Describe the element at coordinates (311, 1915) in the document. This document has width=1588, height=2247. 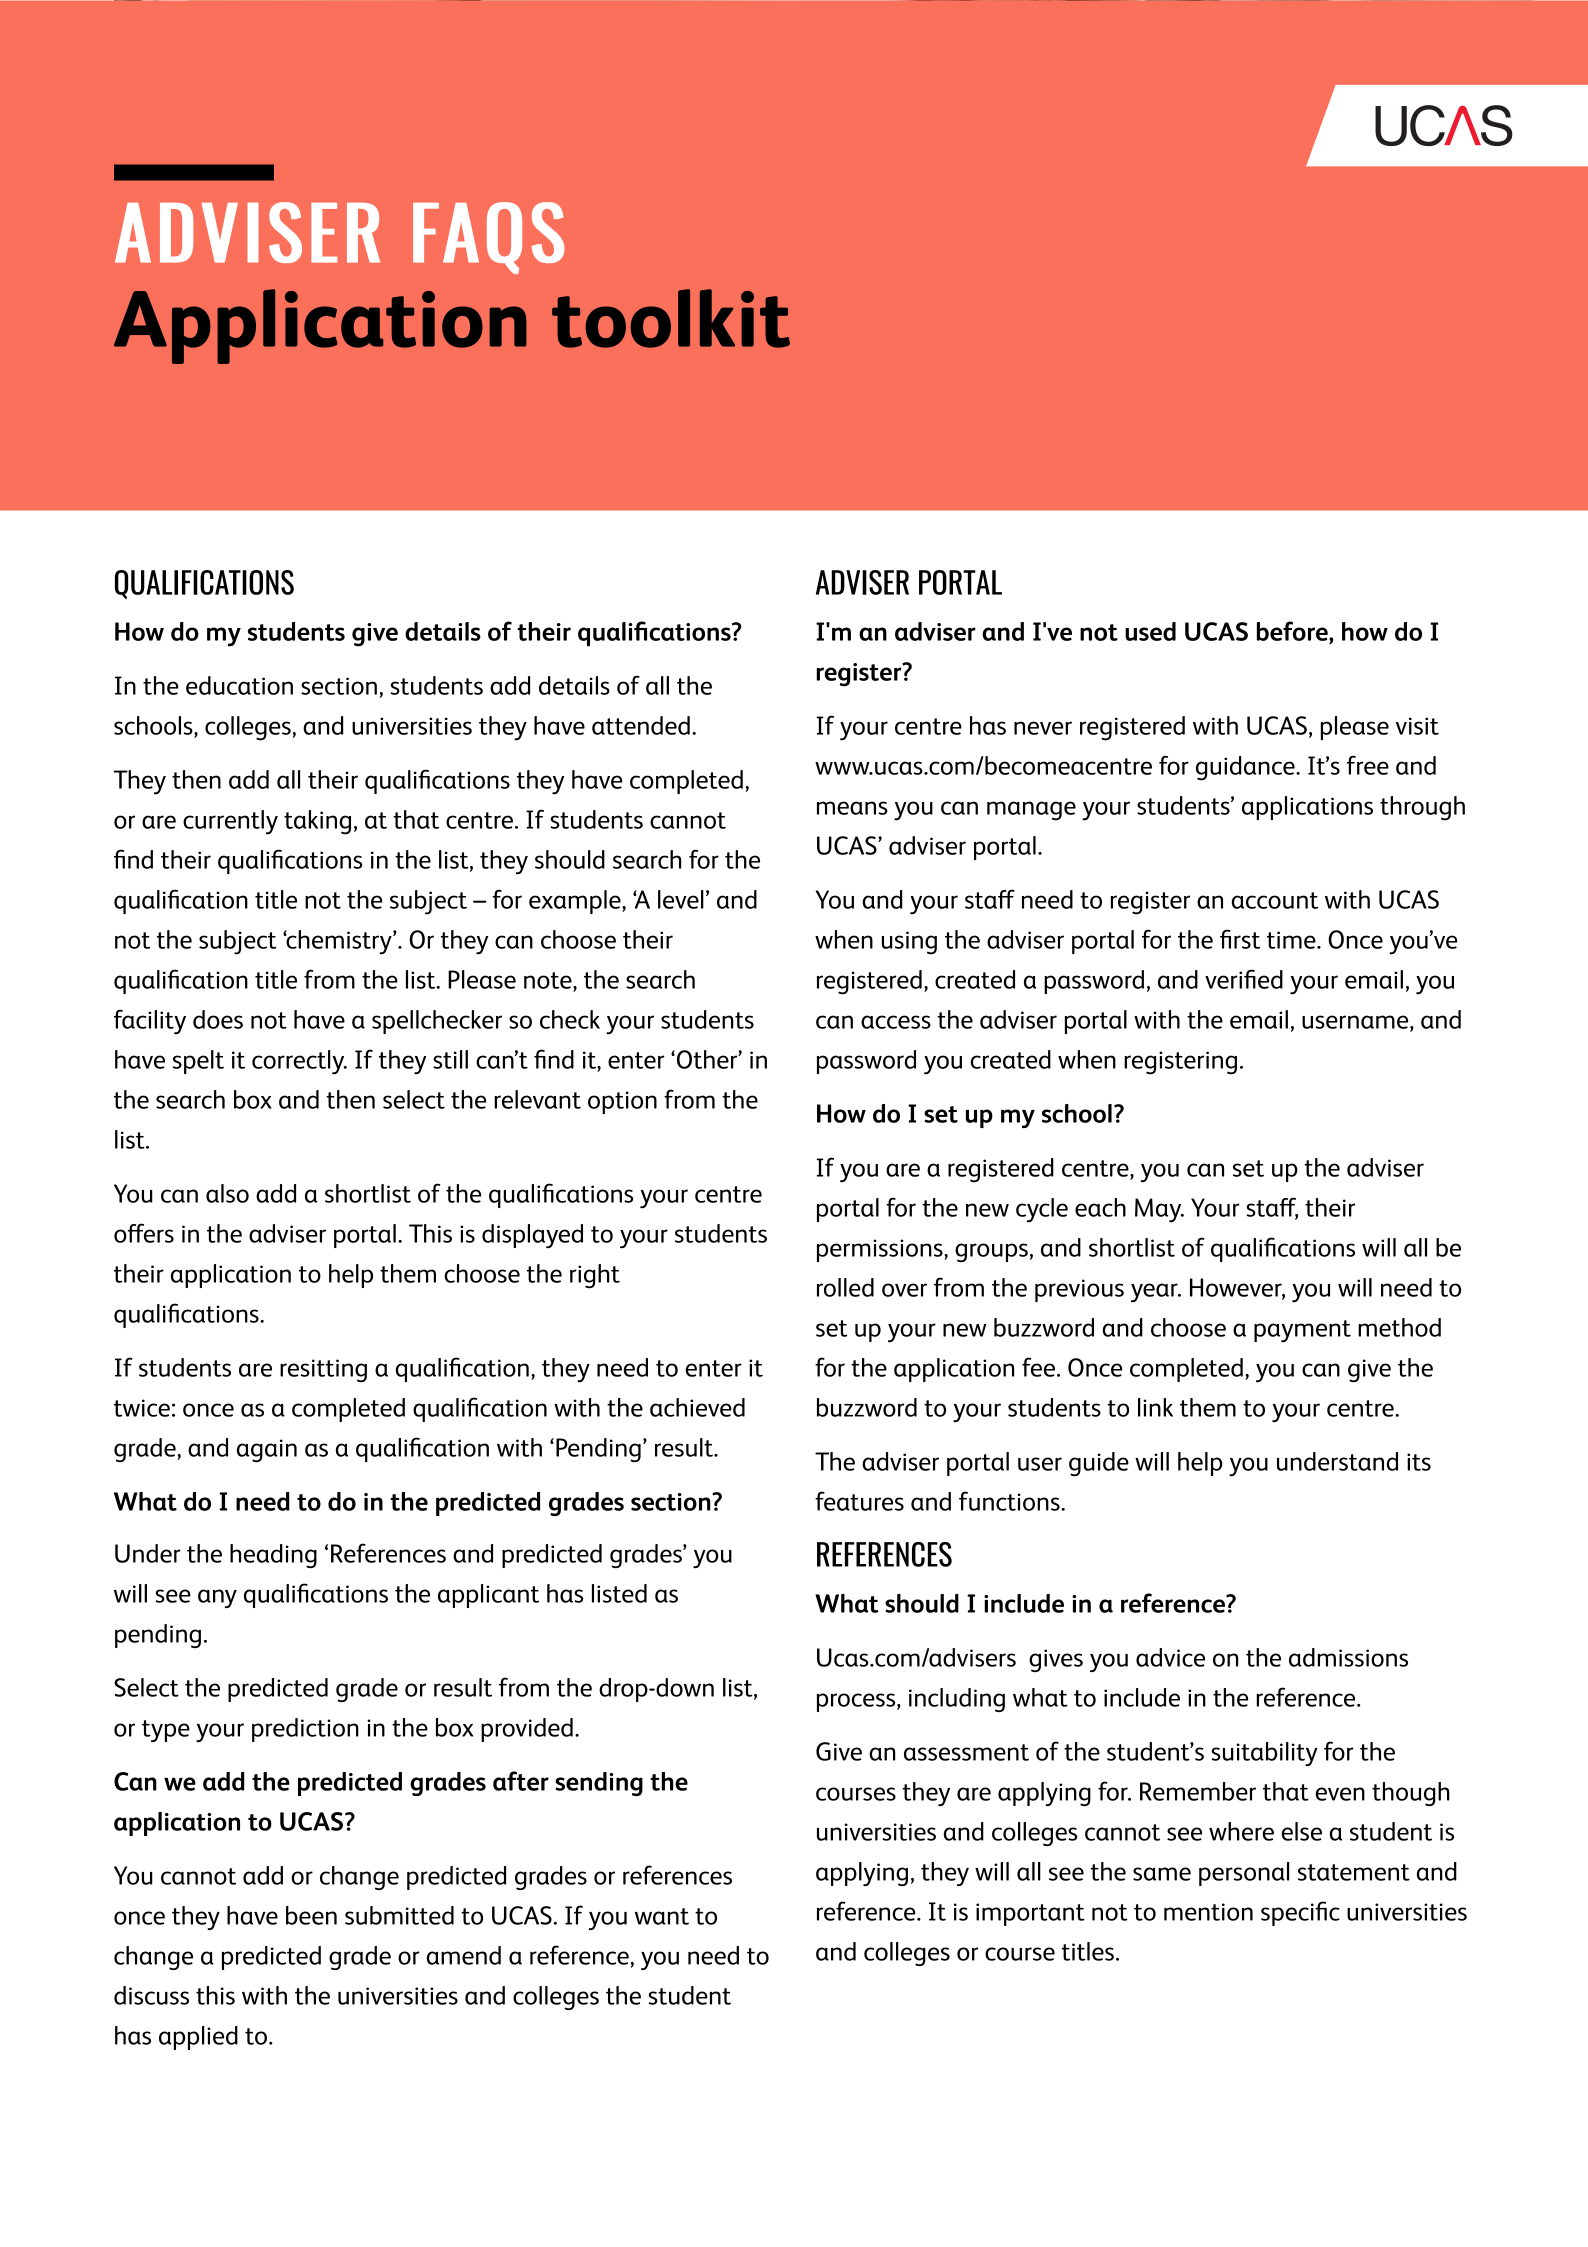
I see `been` at that location.
